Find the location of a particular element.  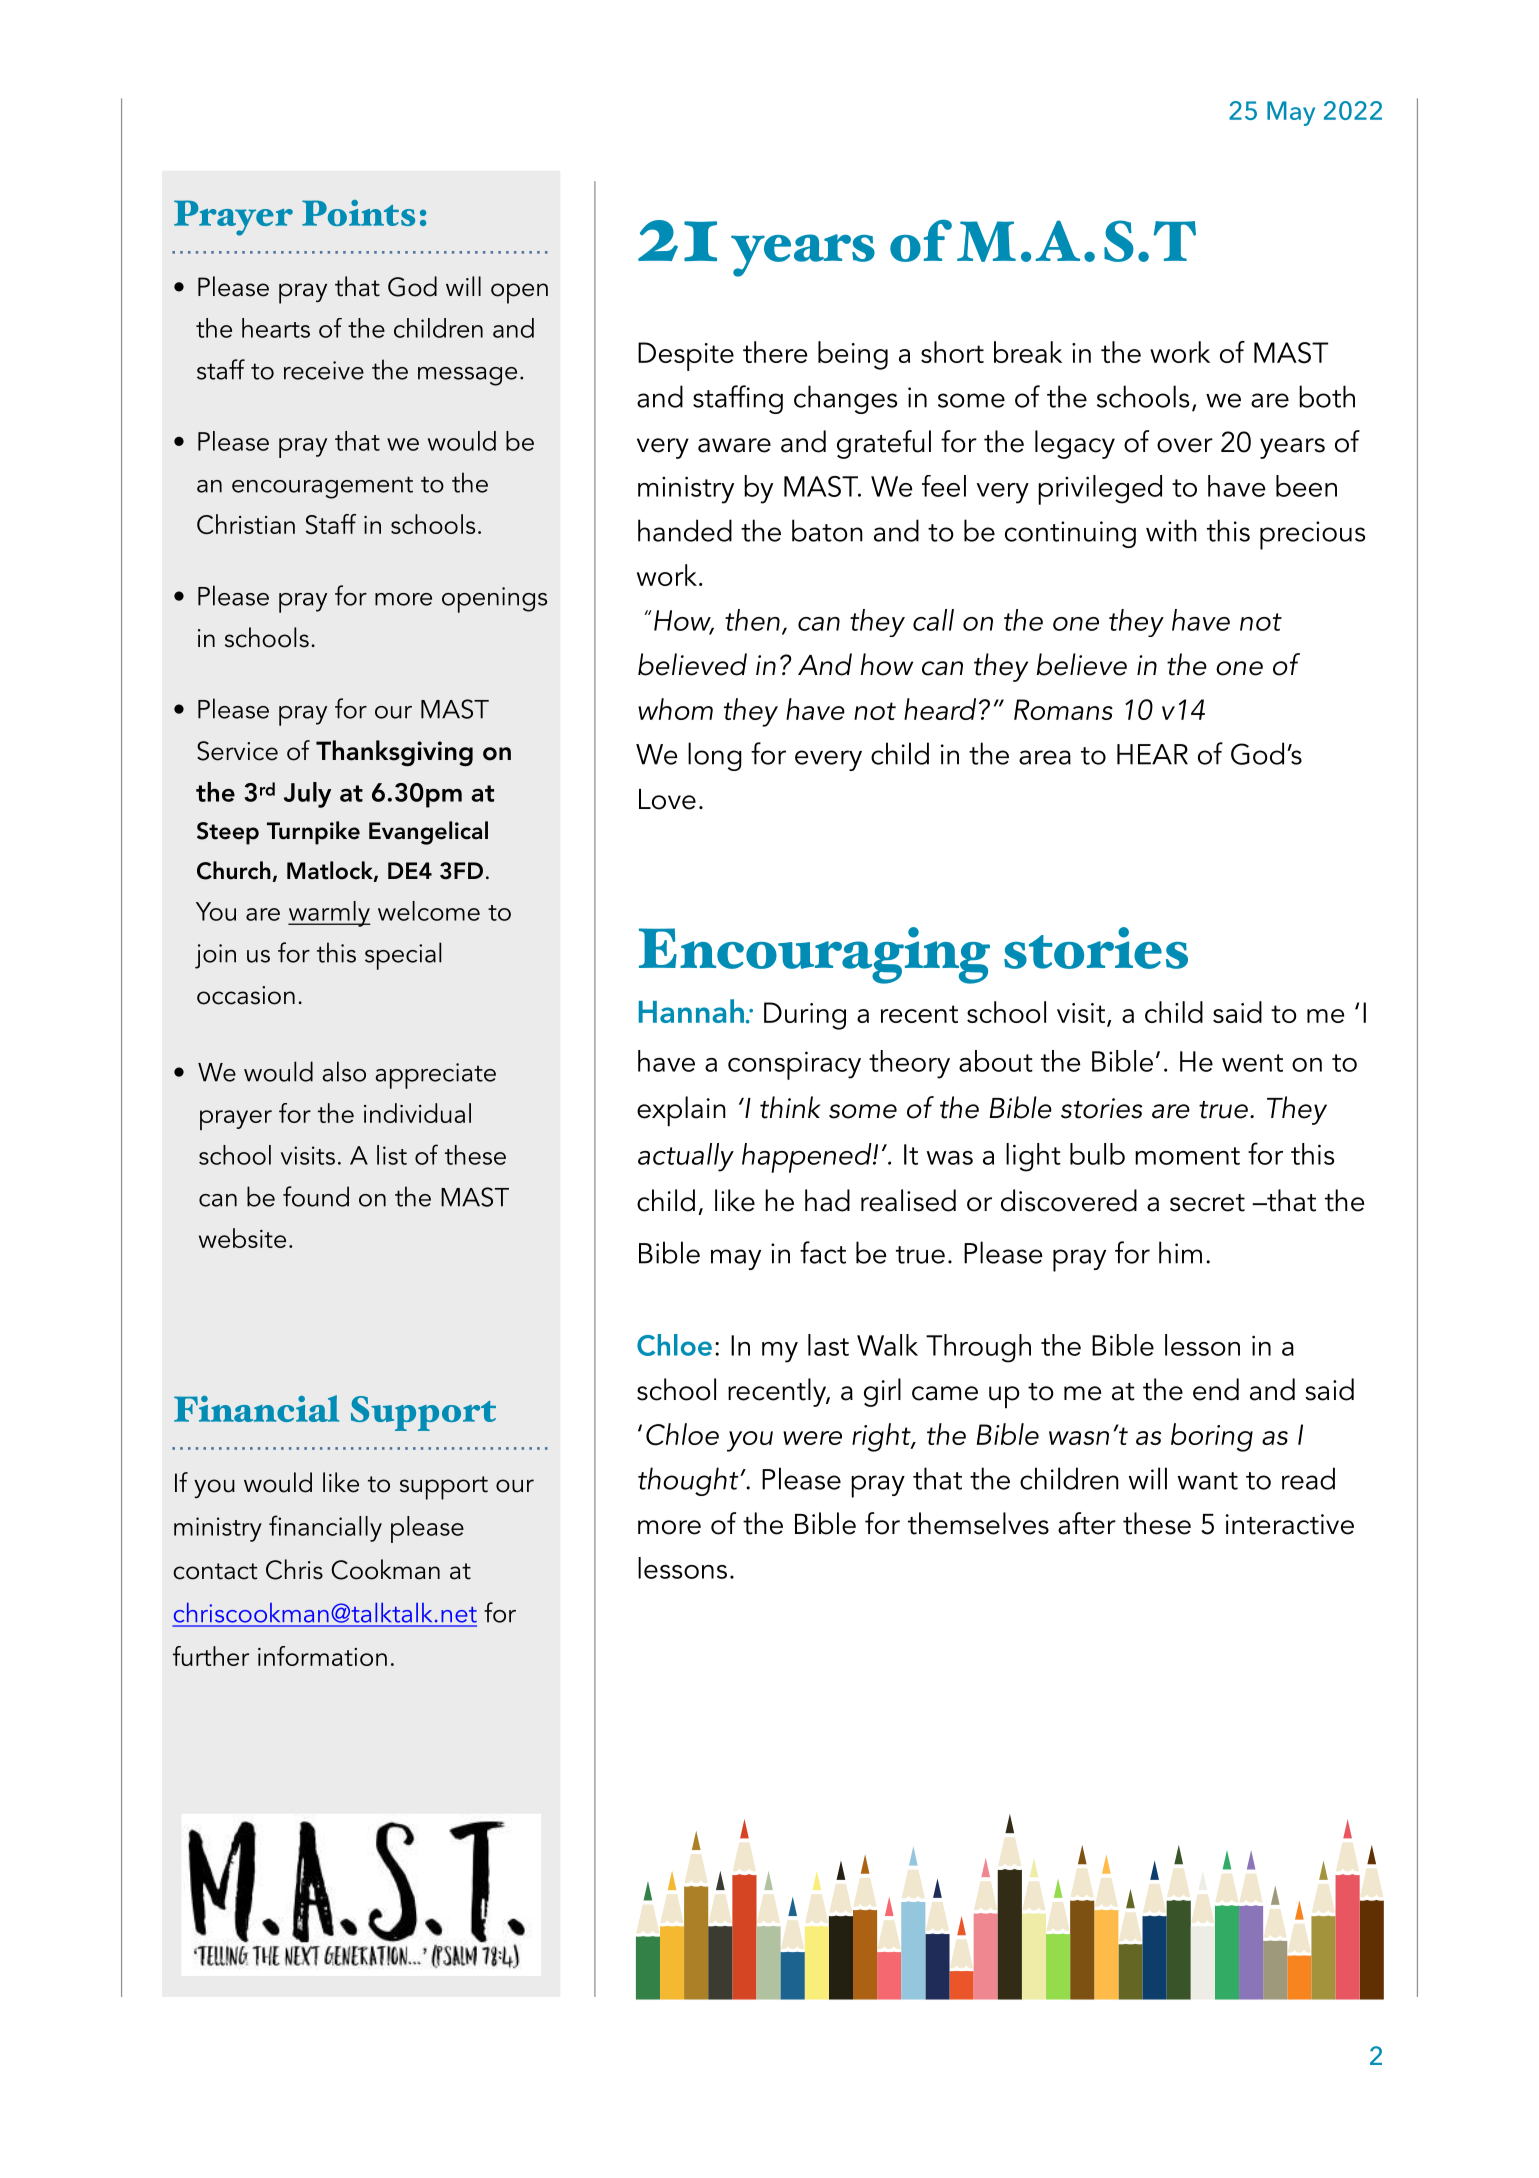

went is located at coordinates (1252, 1063).
